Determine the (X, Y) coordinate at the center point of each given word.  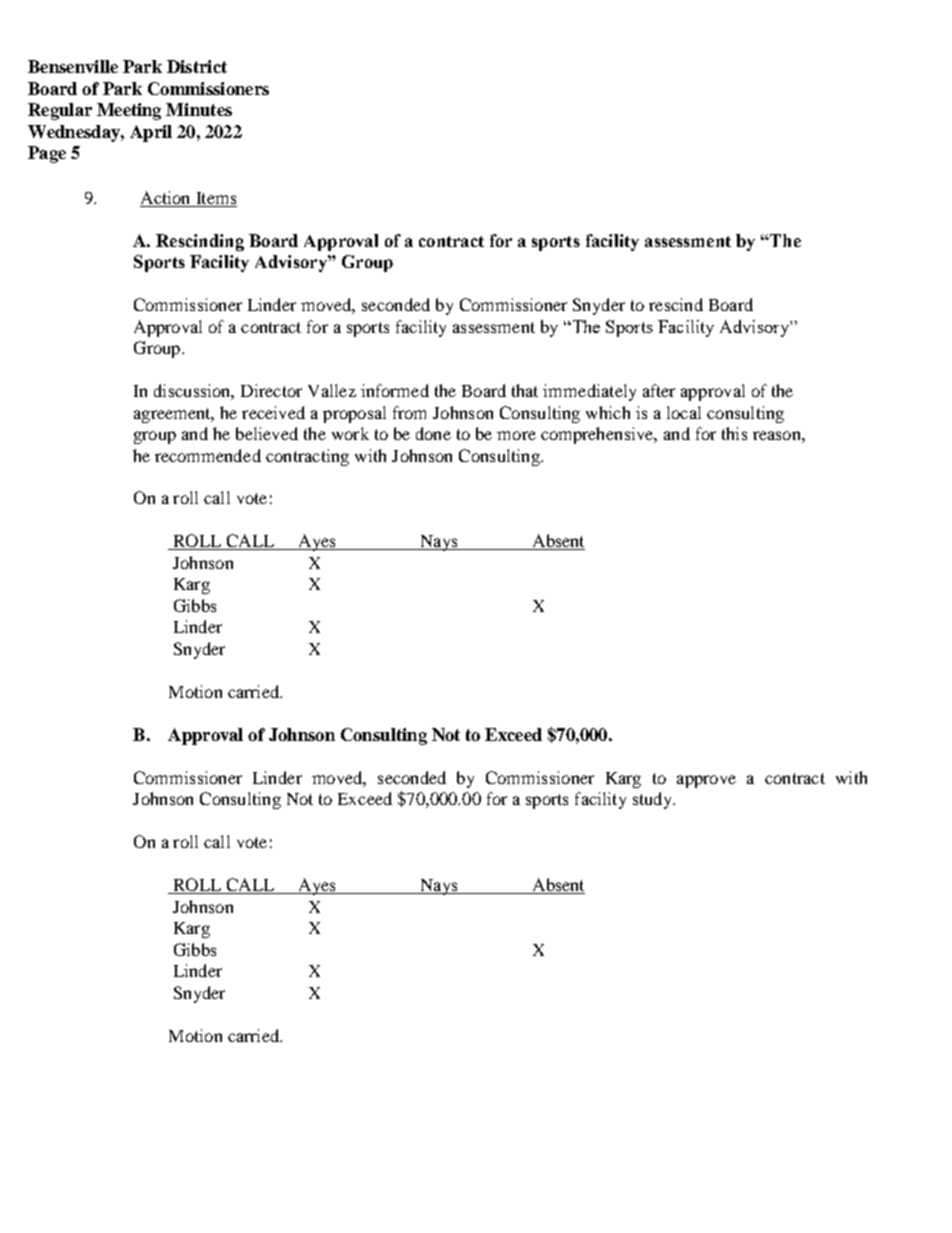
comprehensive (598, 435)
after (659, 390)
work (350, 433)
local (684, 412)
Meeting (129, 111)
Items (216, 198)
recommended (208, 455)
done (433, 433)
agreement (173, 415)
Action (165, 197)
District (197, 66)
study (654, 800)
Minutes (199, 109)
